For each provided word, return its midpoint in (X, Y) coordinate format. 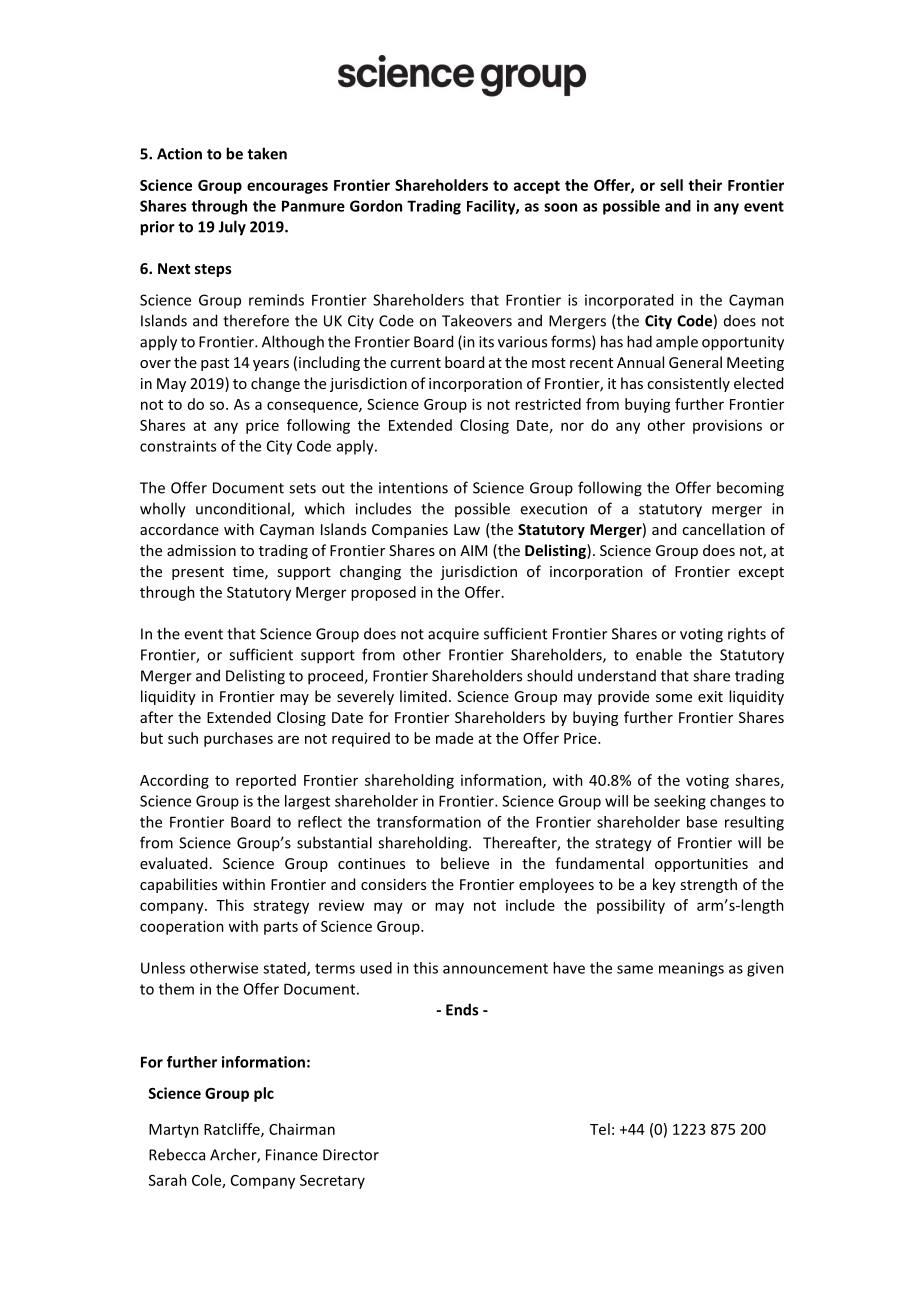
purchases (238, 739)
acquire (453, 635)
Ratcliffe (233, 1130)
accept (537, 187)
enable (659, 654)
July (232, 228)
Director (351, 1155)
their (705, 185)
